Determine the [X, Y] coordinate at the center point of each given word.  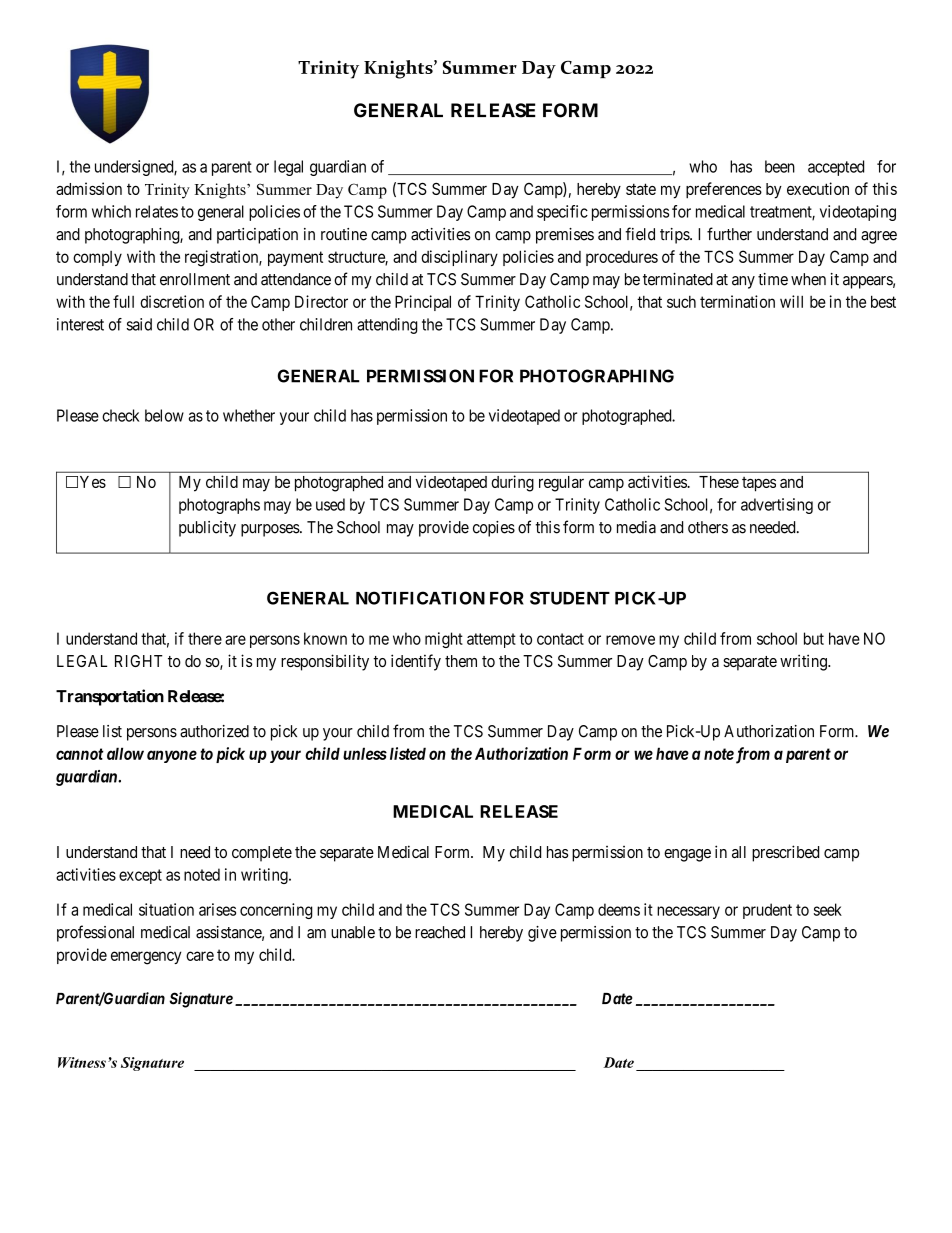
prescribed [785, 853]
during [512, 483]
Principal [423, 303]
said [139, 324]
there [205, 638]
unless [365, 753]
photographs [219, 506]
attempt [491, 640]
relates [157, 211]
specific [562, 213]
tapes [759, 484]
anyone [172, 756]
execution [818, 188]
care [200, 956]
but [814, 638]
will [791, 301]
